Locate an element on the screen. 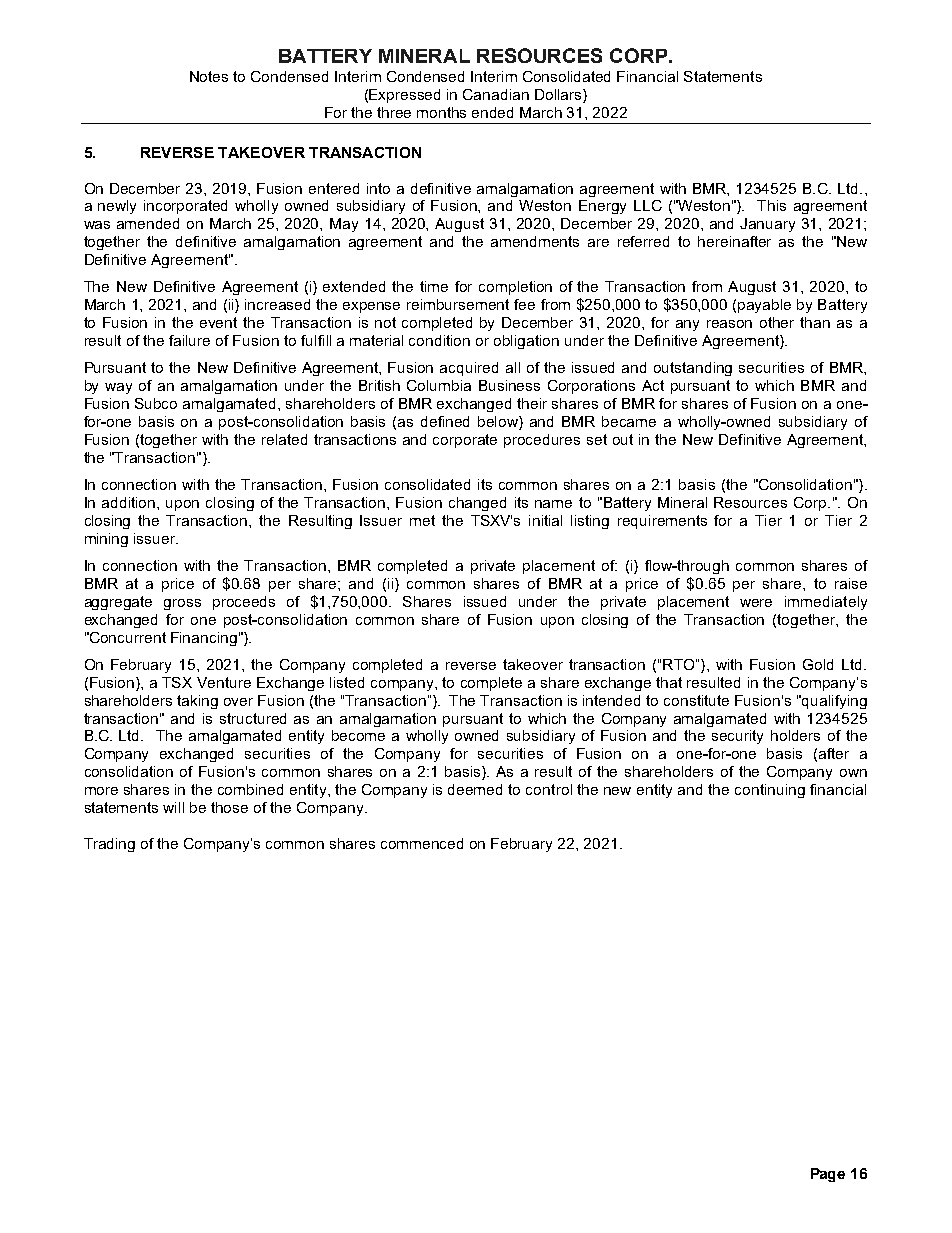 The height and width of the screenshot is (1233, 952). Trading is located at coordinates (109, 845).
